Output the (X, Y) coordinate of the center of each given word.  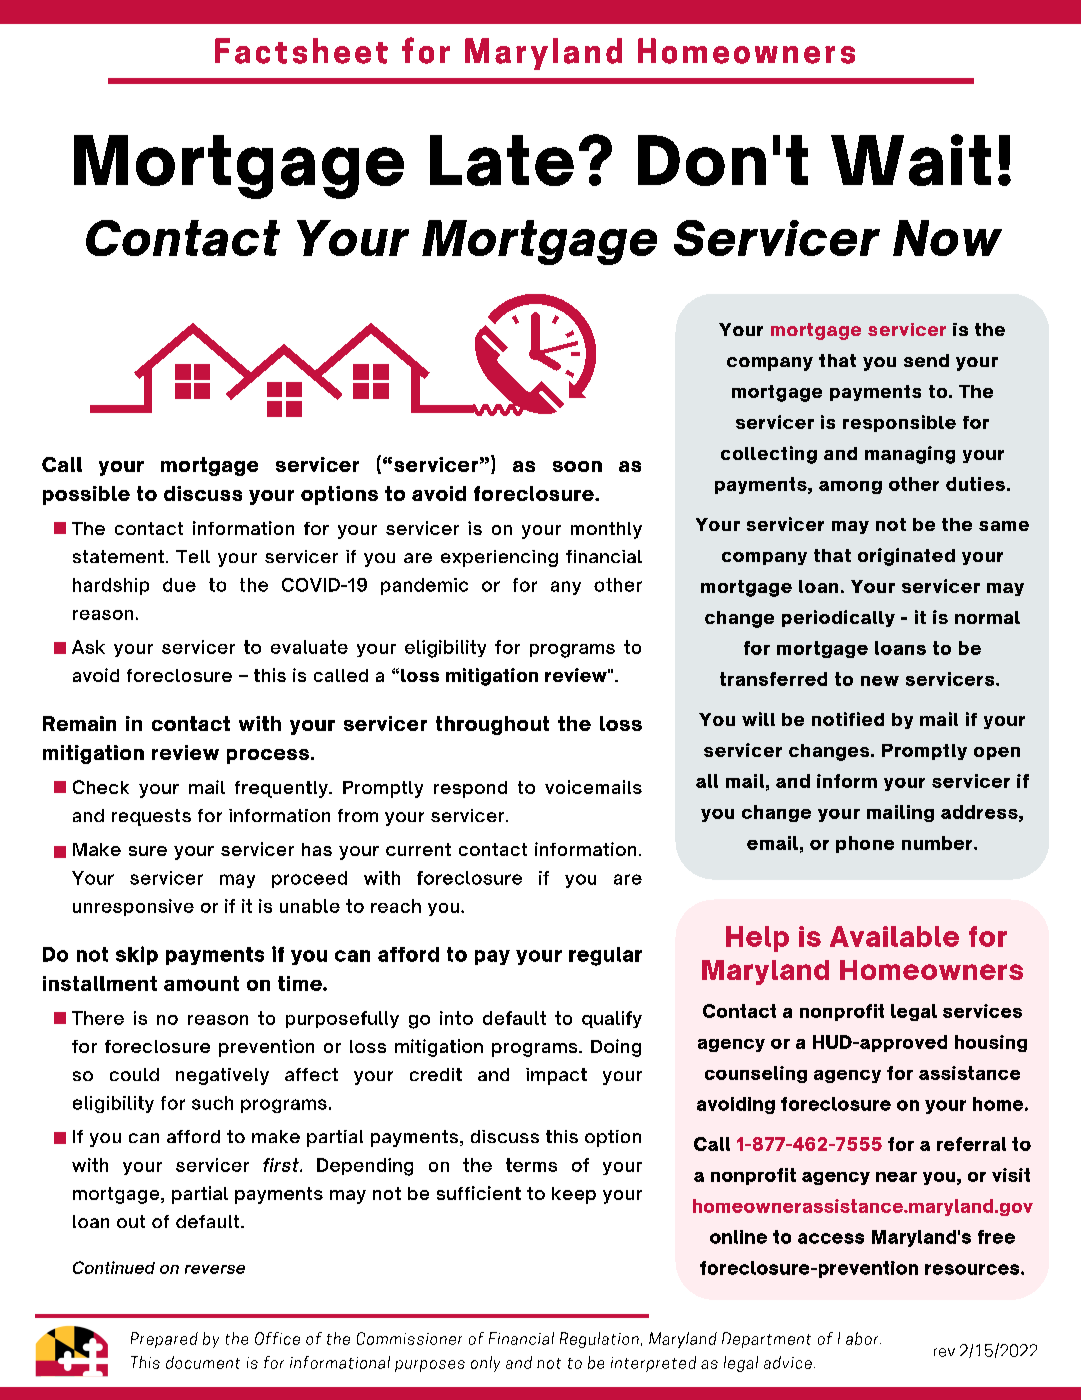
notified (848, 719)
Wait (911, 160)
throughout (492, 725)
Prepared (164, 1340)
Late (502, 160)
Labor (859, 1338)
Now (947, 238)
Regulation (599, 1340)
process (268, 756)
